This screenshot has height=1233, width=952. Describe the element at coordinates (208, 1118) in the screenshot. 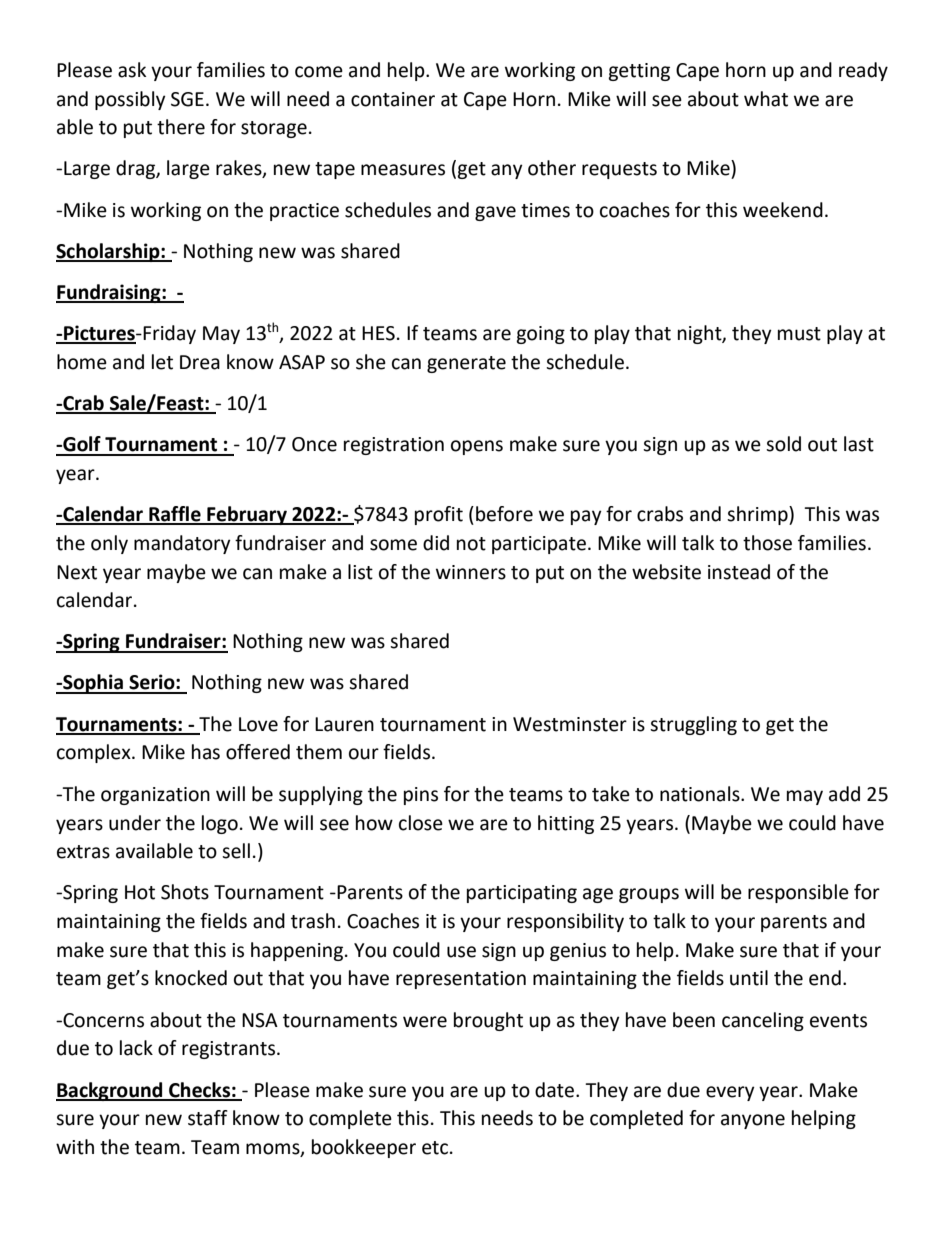

I see `staff` at that location.
